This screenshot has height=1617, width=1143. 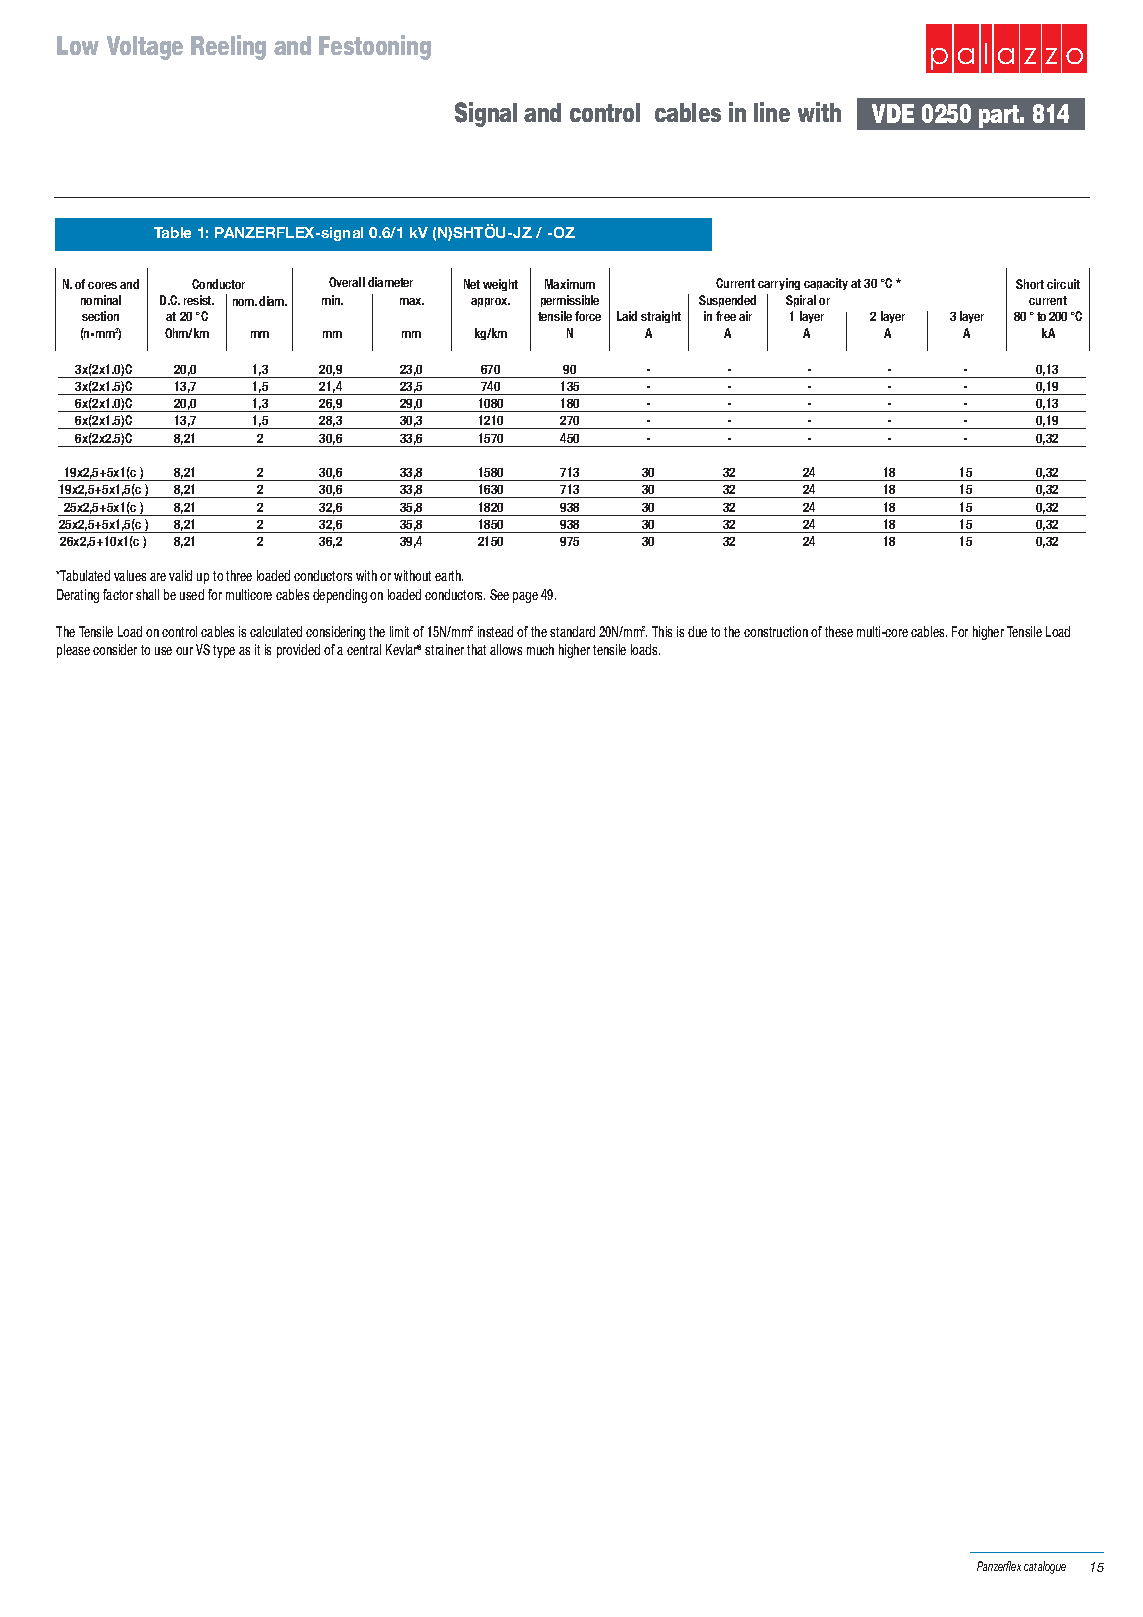 I want to click on these, so click(x=839, y=631).
